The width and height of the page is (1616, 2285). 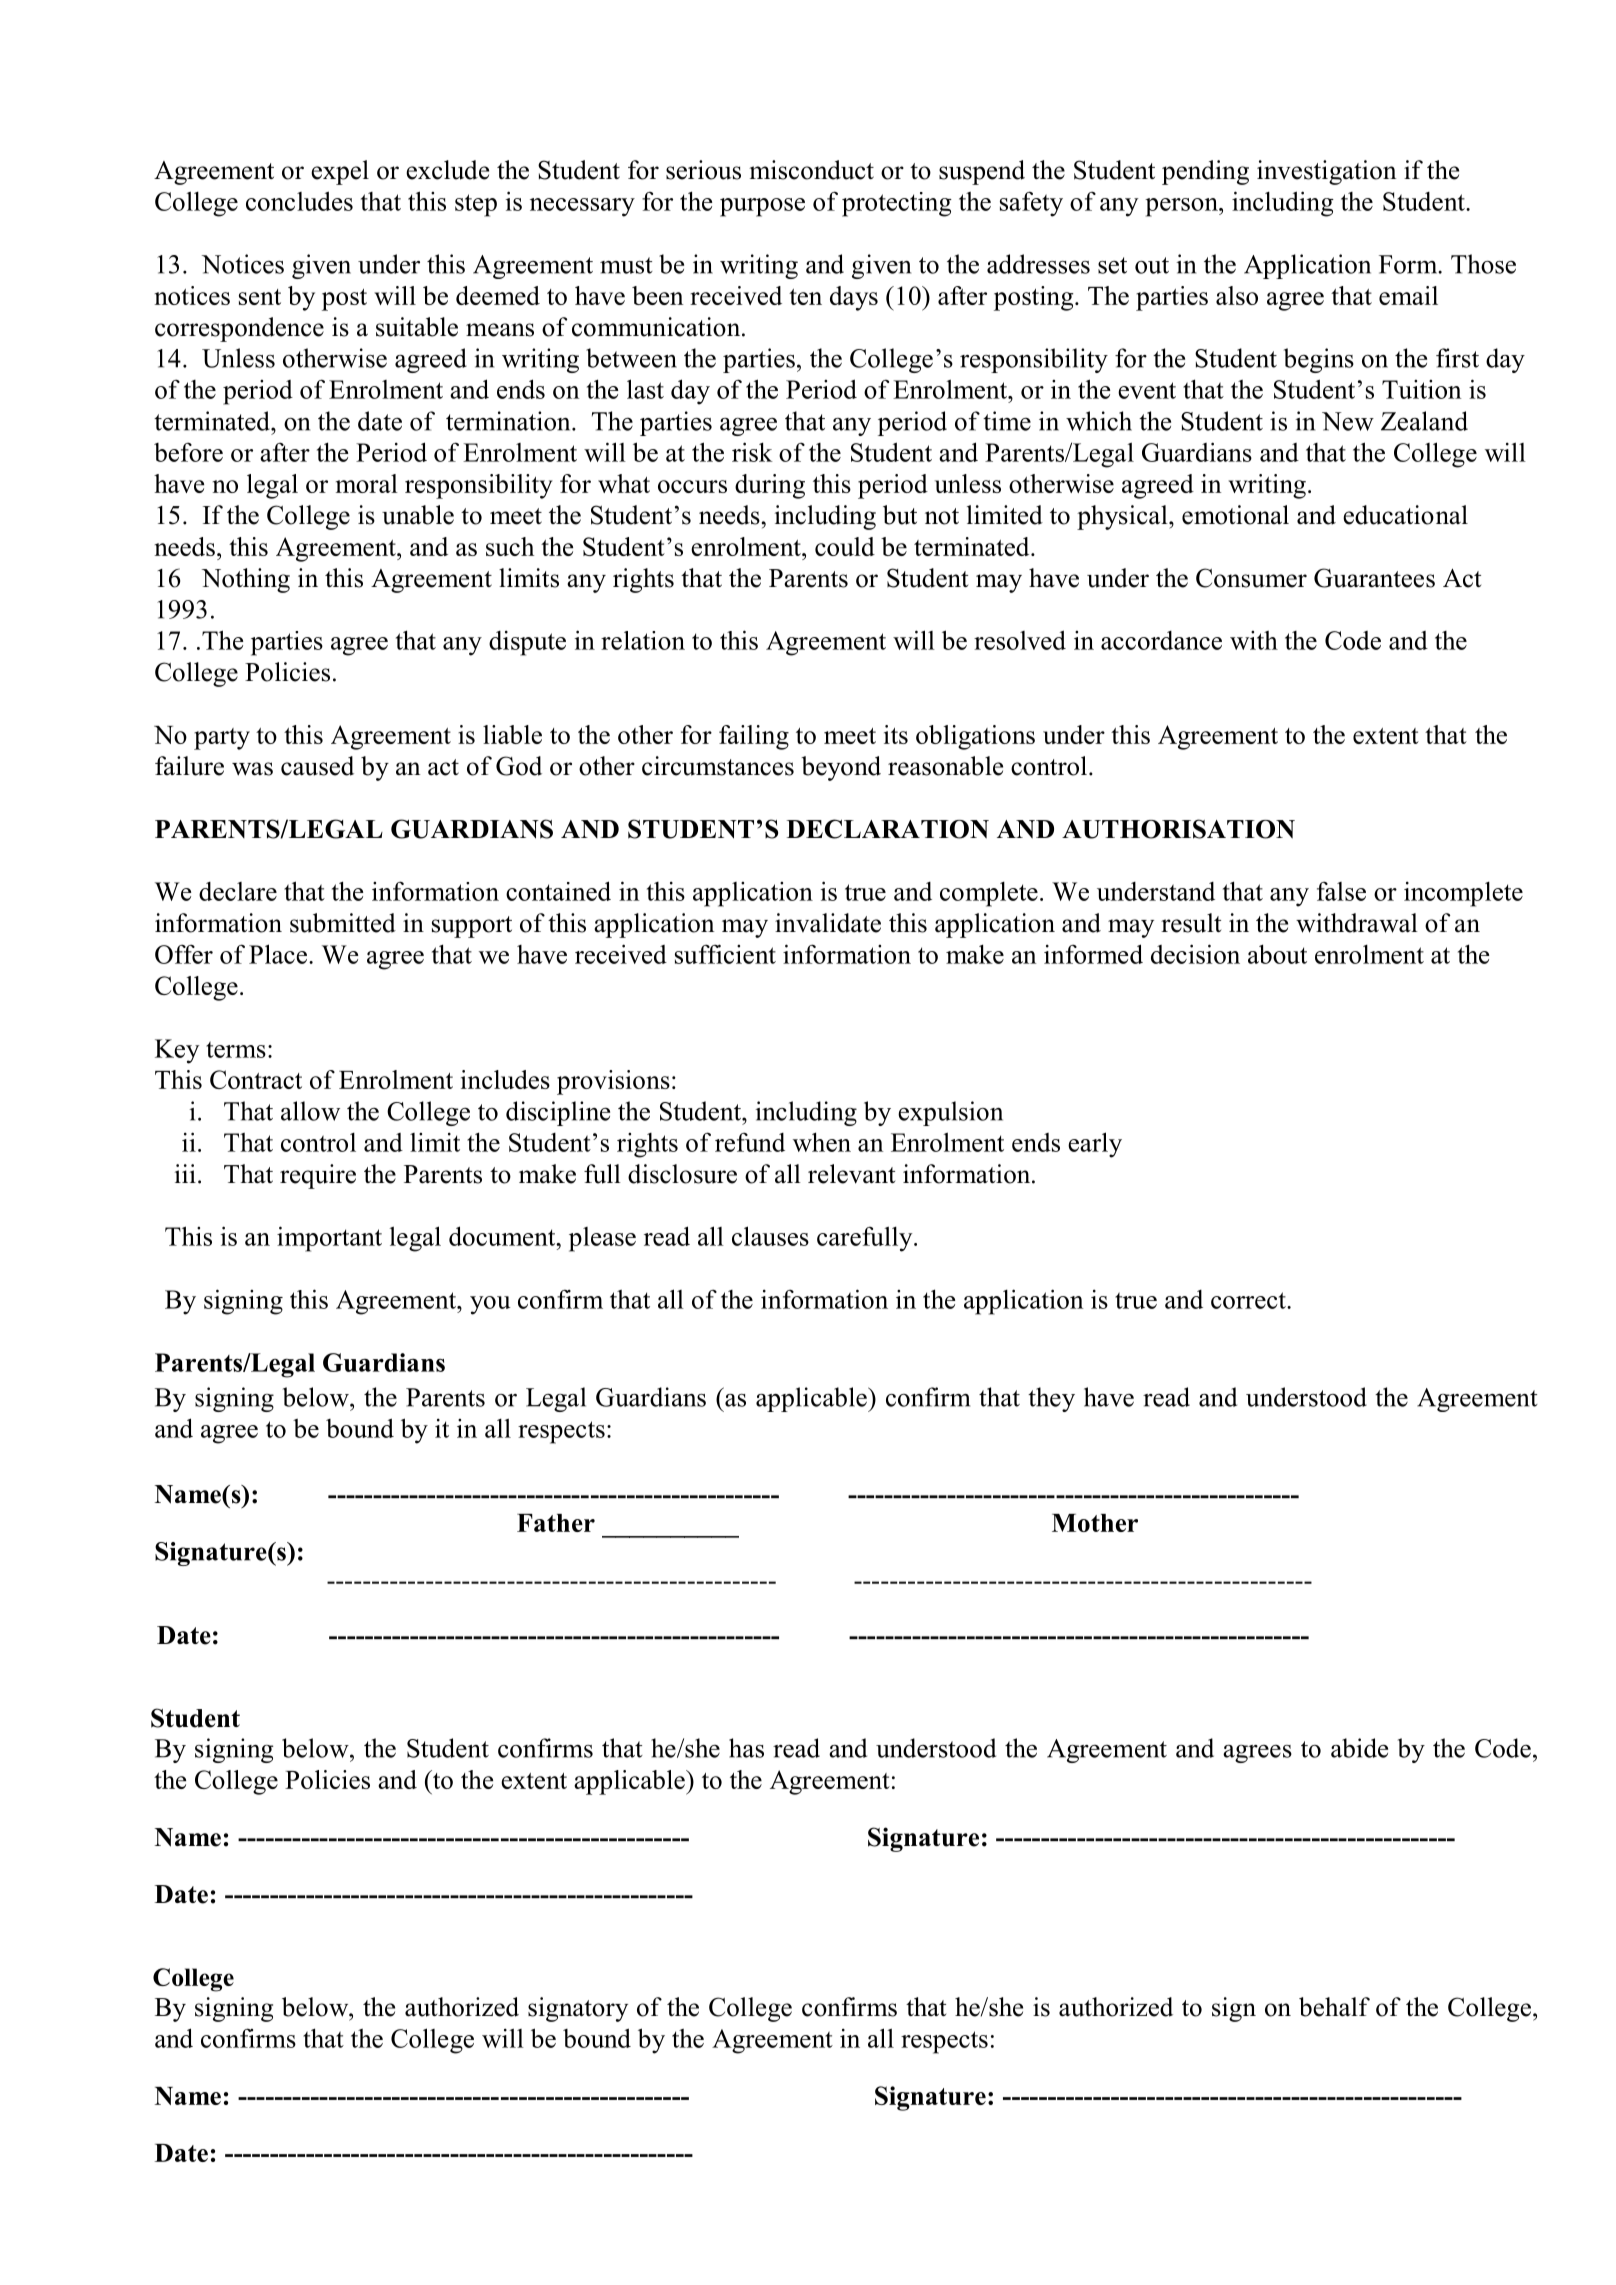 I want to click on important, so click(x=329, y=1239).
